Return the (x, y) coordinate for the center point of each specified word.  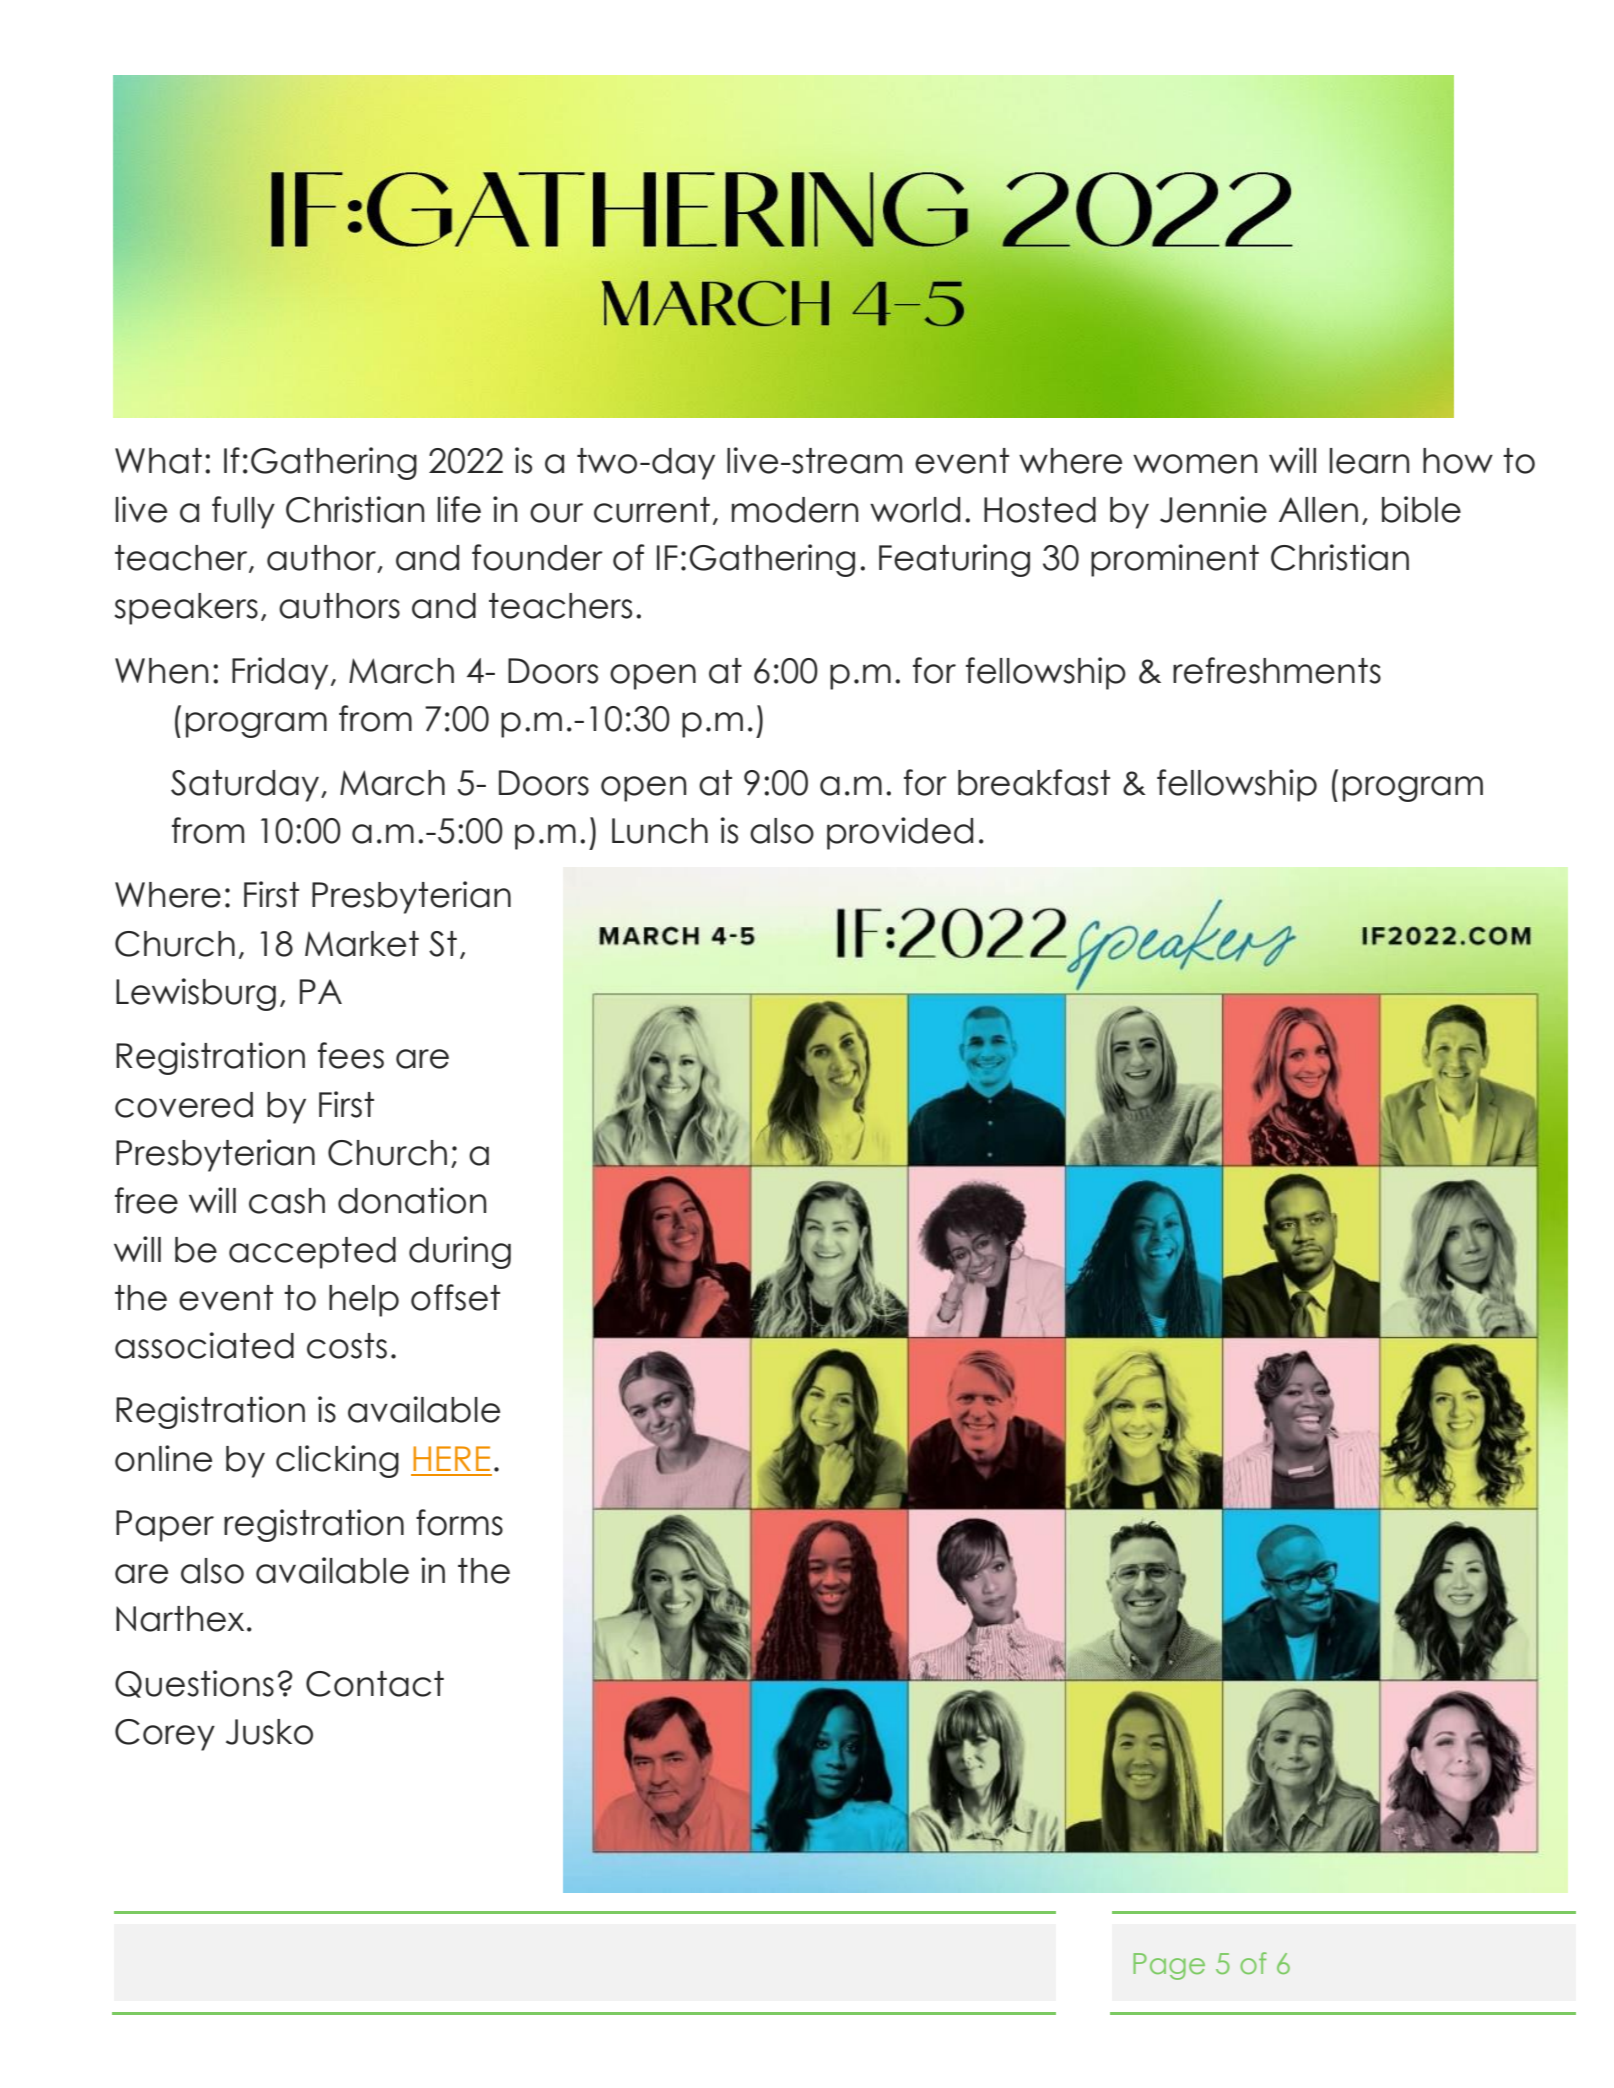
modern (795, 510)
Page (1169, 1966)
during (460, 1252)
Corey (165, 1735)
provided (900, 833)
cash (287, 1201)
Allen (1318, 510)
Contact (375, 1684)
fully (243, 512)
